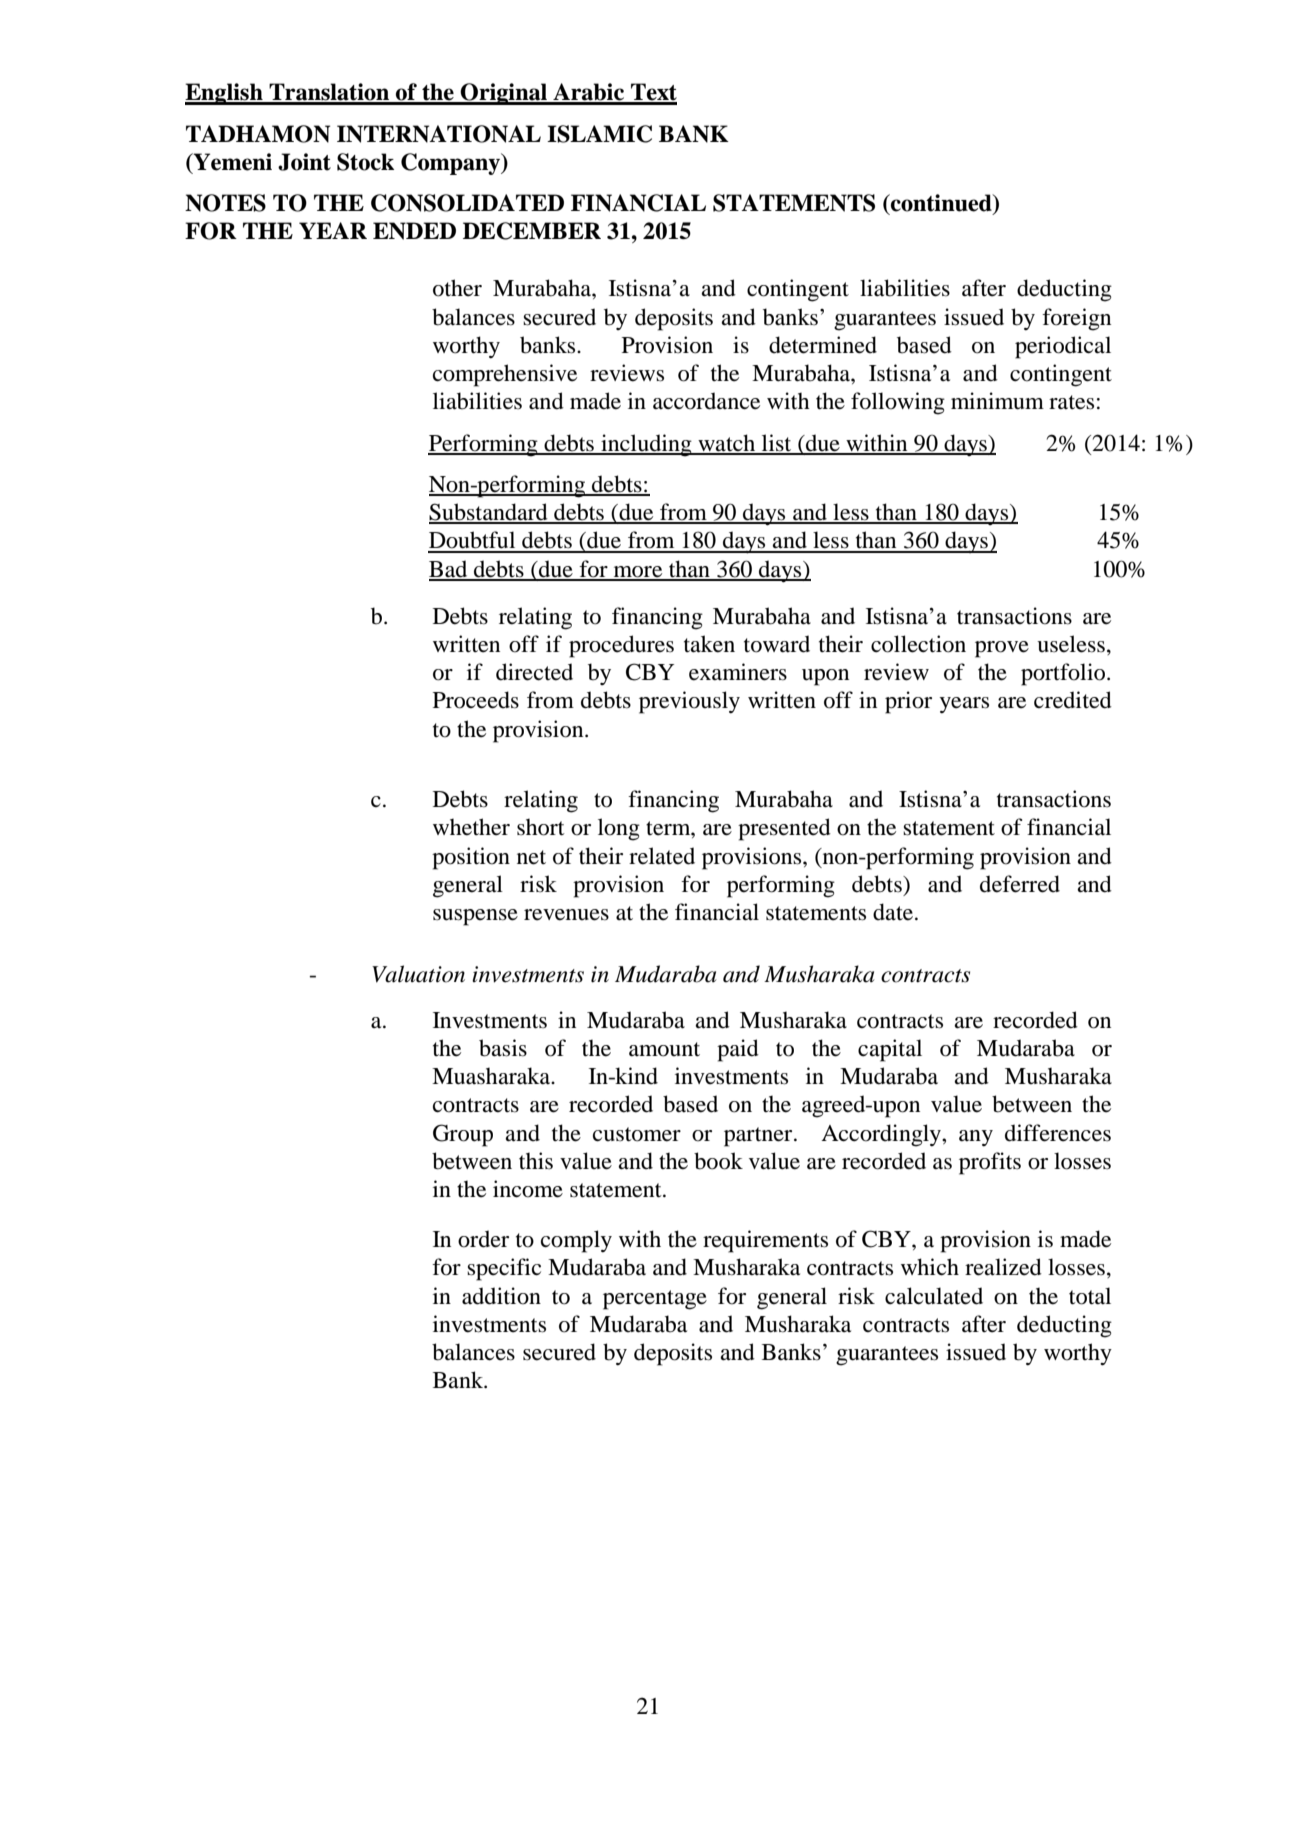  Describe the element at coordinates (997, 401) in the page. I see `minimum` at that location.
